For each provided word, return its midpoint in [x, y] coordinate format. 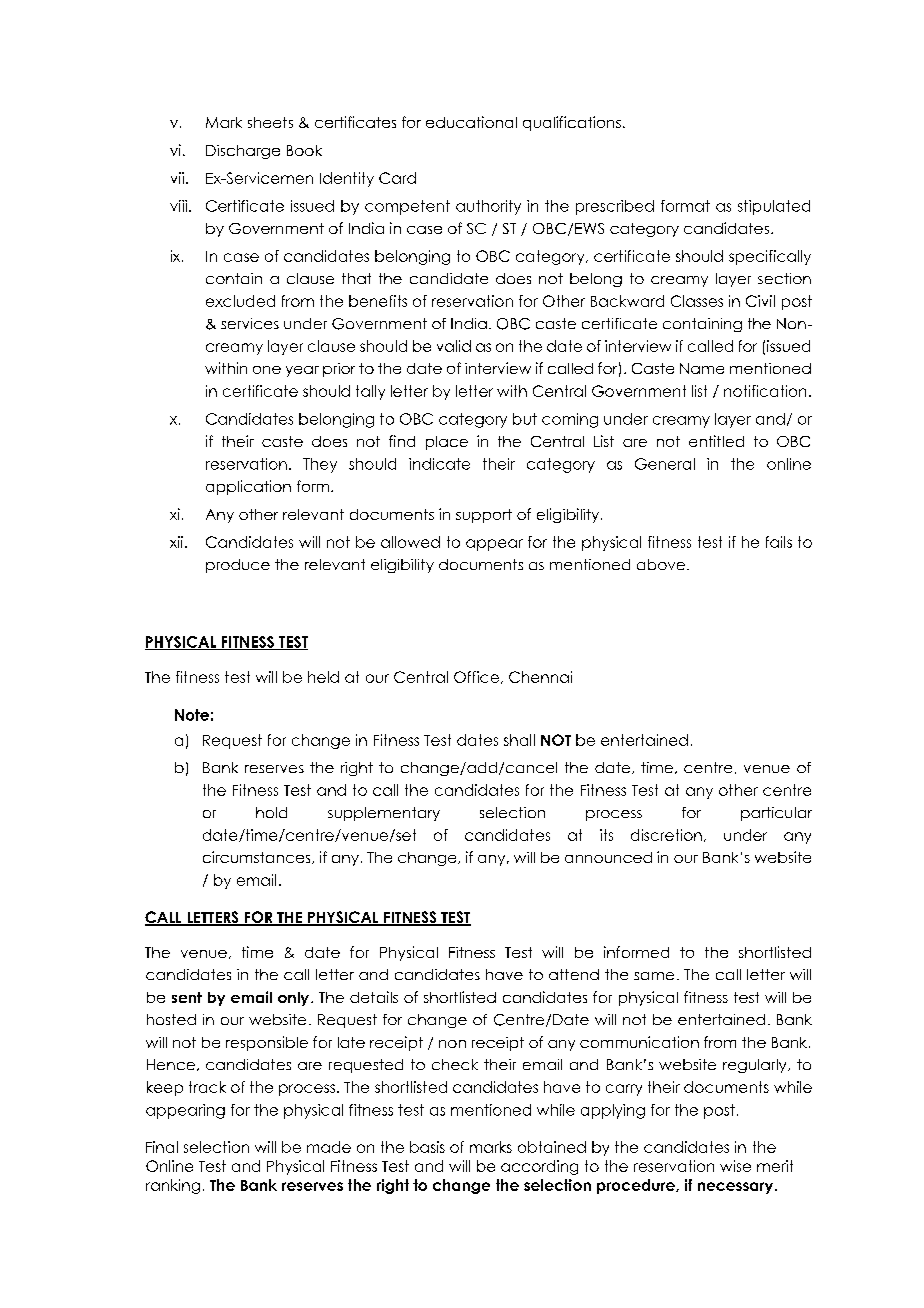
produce [238, 566]
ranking [173, 1186]
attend [574, 974]
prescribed [615, 207]
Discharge [243, 152]
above [662, 564]
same [654, 976]
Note [192, 715]
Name [702, 368]
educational [471, 122]
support [484, 516]
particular [776, 814]
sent [187, 997]
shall [519, 740]
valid [454, 346]
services [250, 323]
